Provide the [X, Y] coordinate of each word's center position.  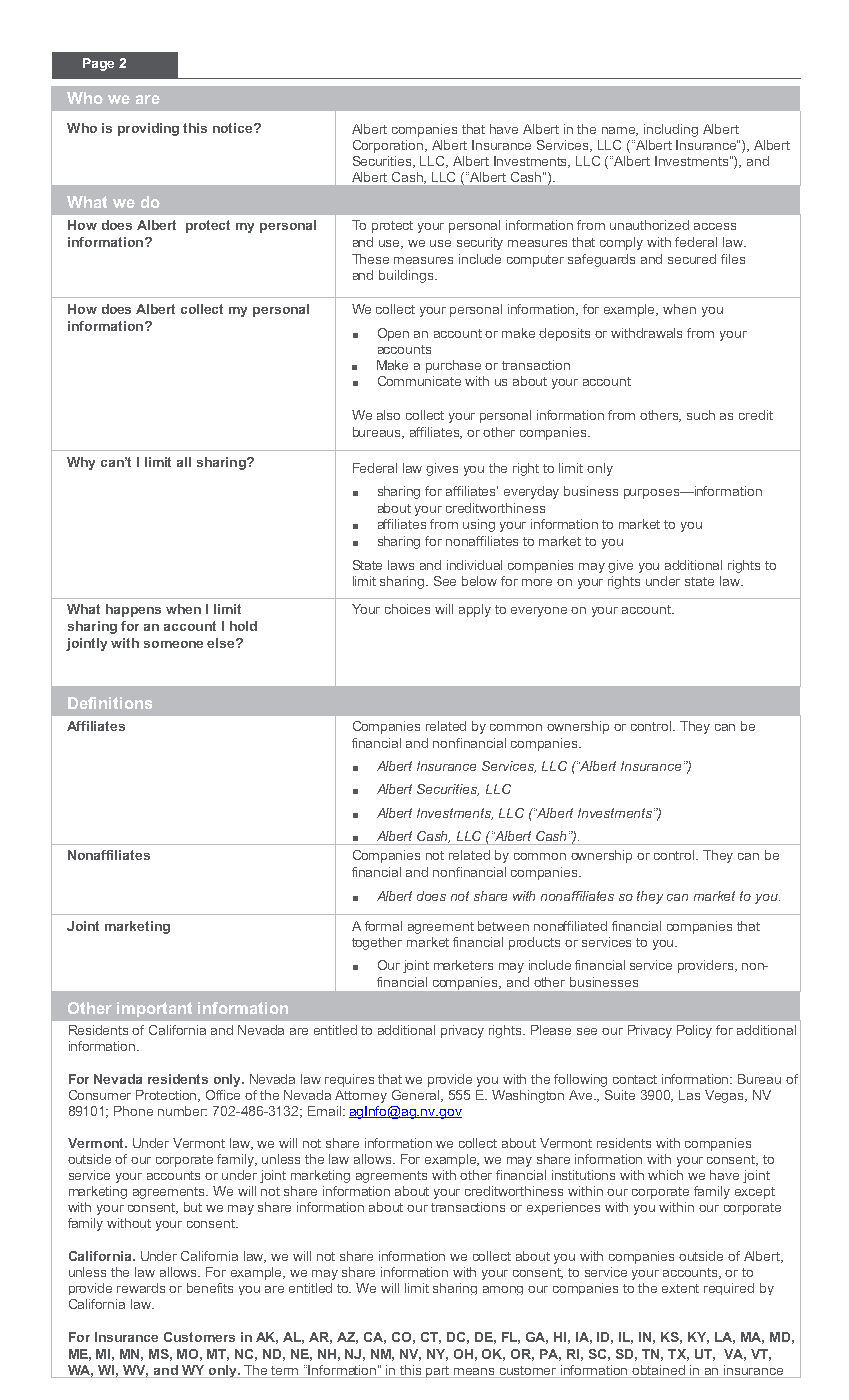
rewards [141, 1288]
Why [81, 463]
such [701, 415]
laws [401, 565]
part [439, 1372]
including [671, 130]
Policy [694, 1031]
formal [383, 926]
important [154, 1009]
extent [680, 1288]
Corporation [389, 146]
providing [148, 129]
